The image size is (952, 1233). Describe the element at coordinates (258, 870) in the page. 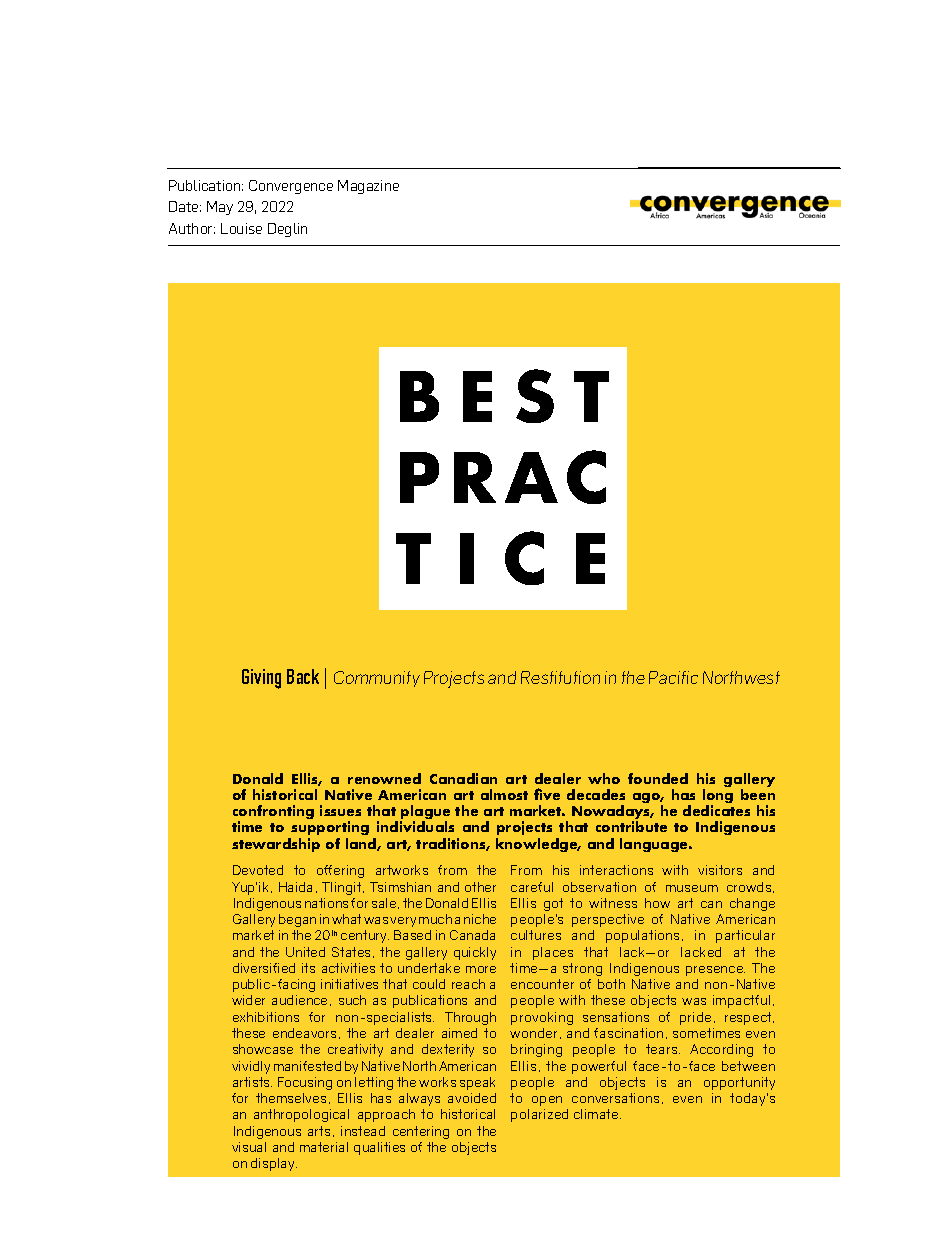

I see `Devoted` at that location.
